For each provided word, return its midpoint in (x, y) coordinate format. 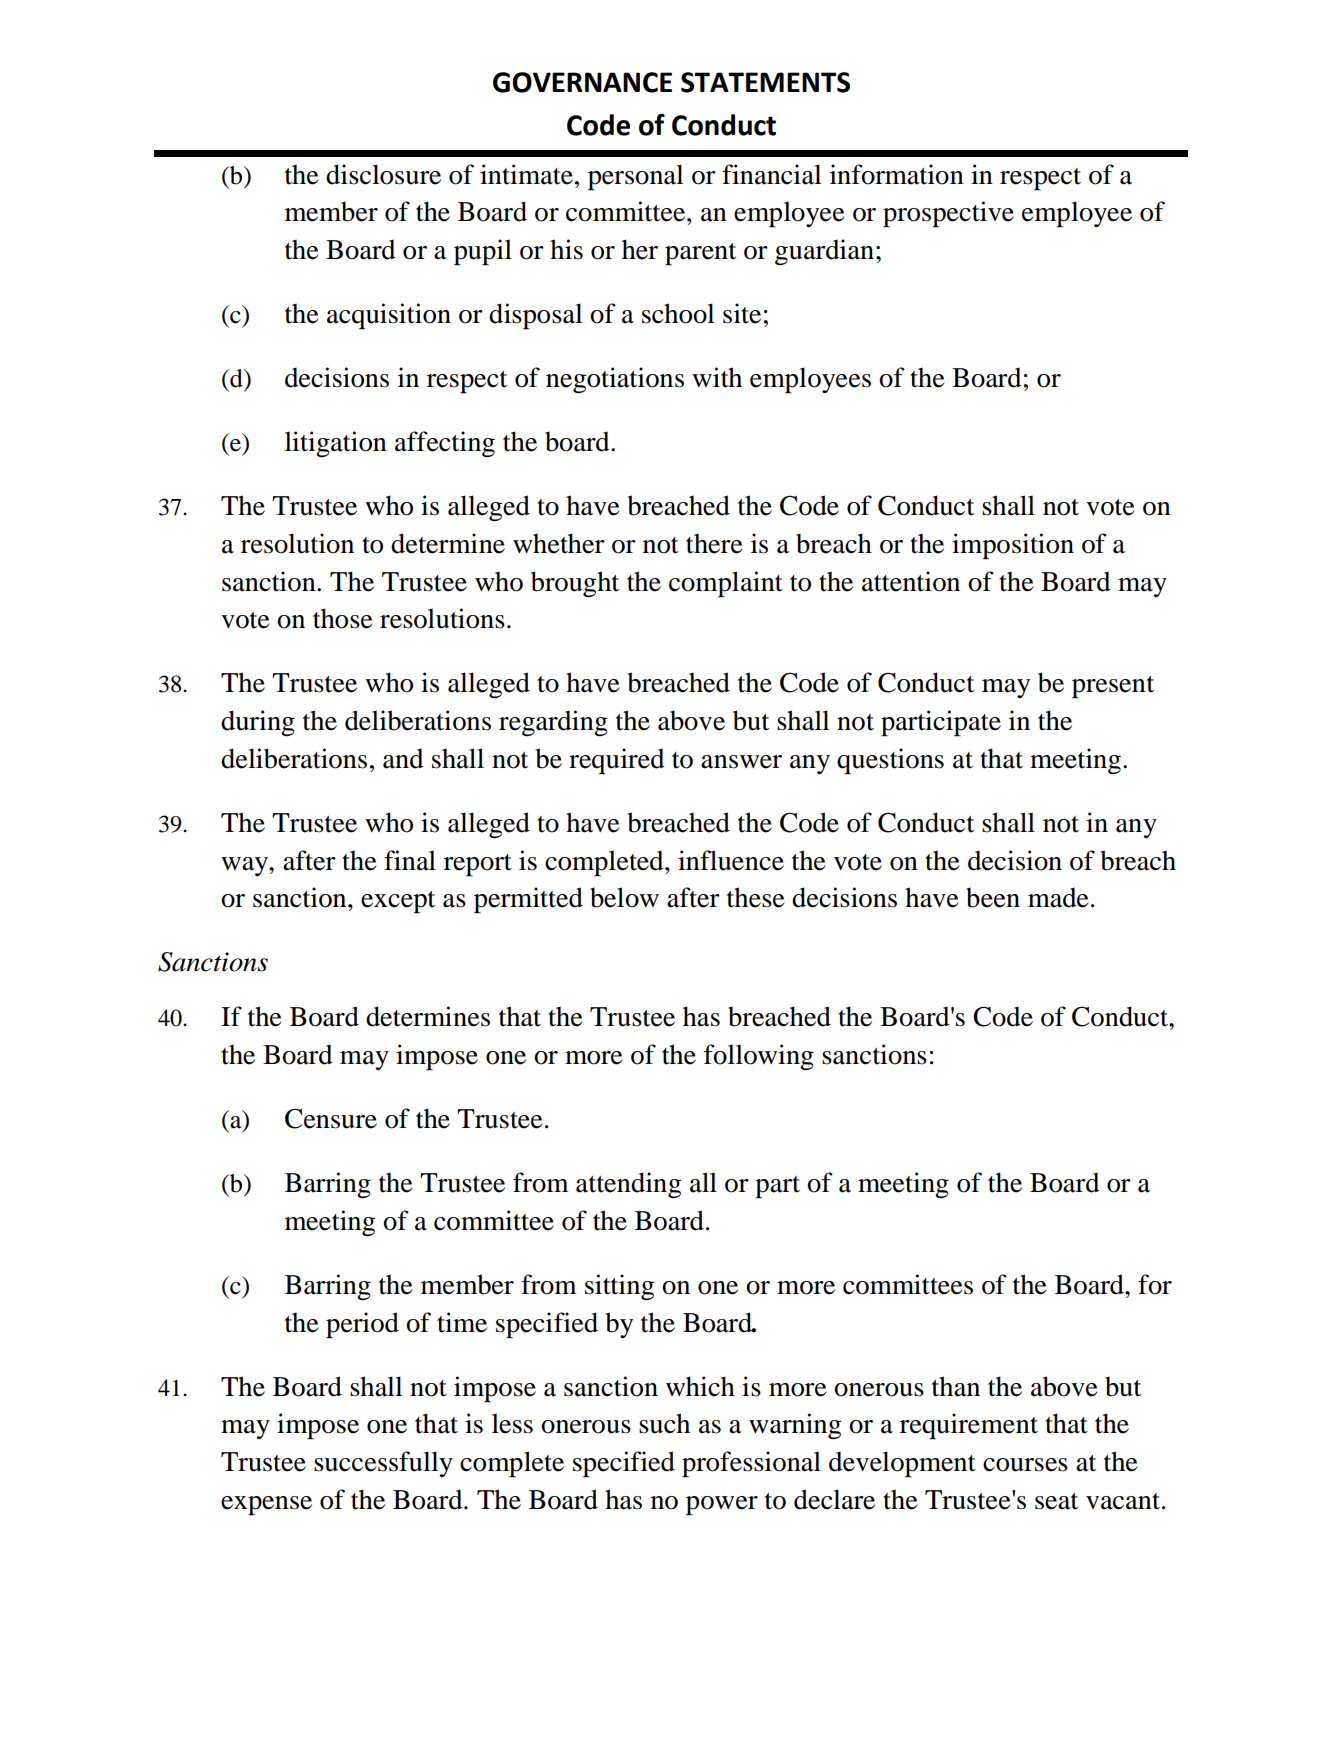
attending (628, 1185)
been (993, 897)
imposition (1013, 546)
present (1113, 687)
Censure (331, 1118)
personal (635, 177)
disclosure (383, 174)
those (343, 618)
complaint (726, 584)
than (956, 1386)
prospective (948, 214)
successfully (383, 1464)
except (398, 902)
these (756, 897)
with (717, 377)
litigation (336, 444)
